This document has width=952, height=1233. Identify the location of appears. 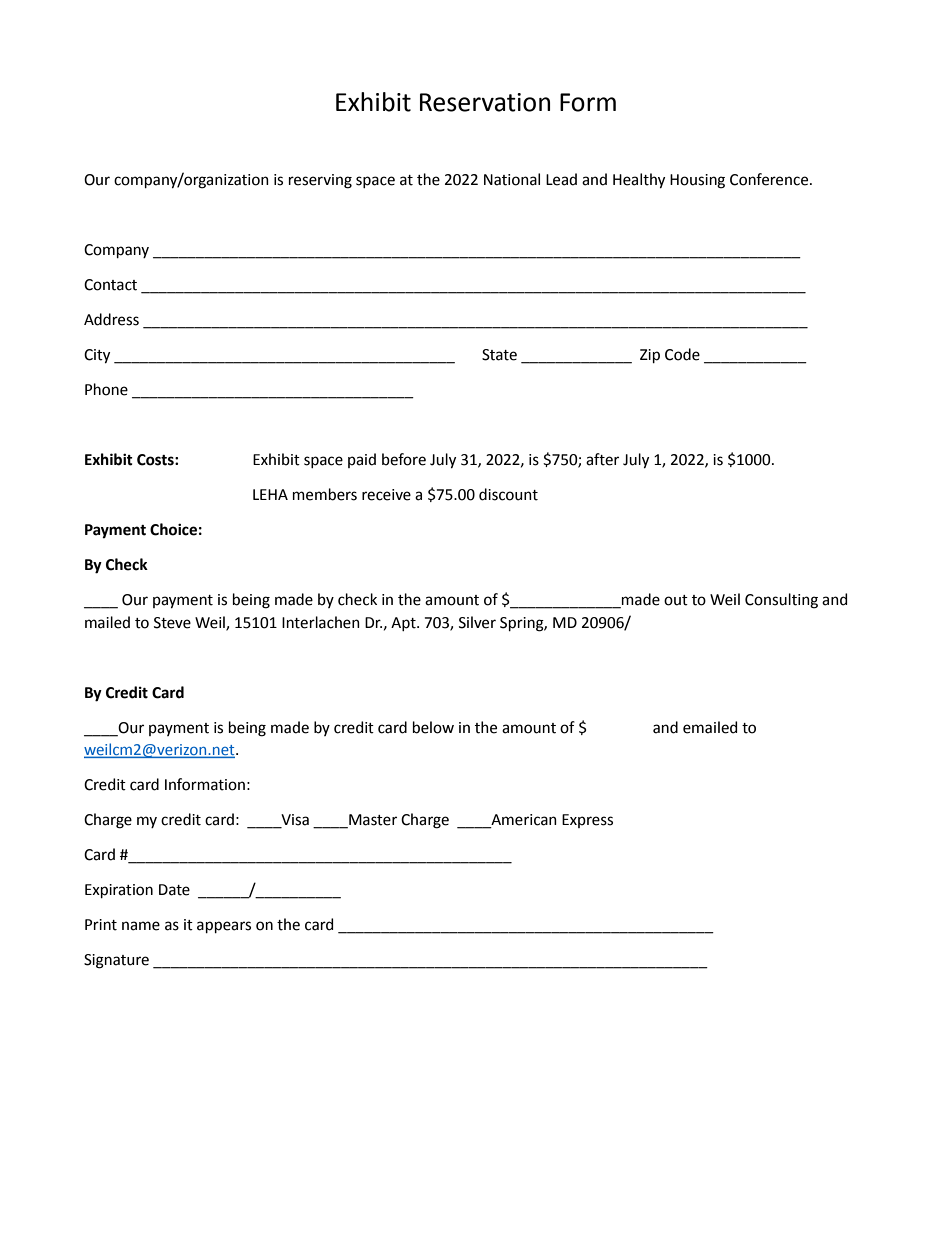
(224, 927).
